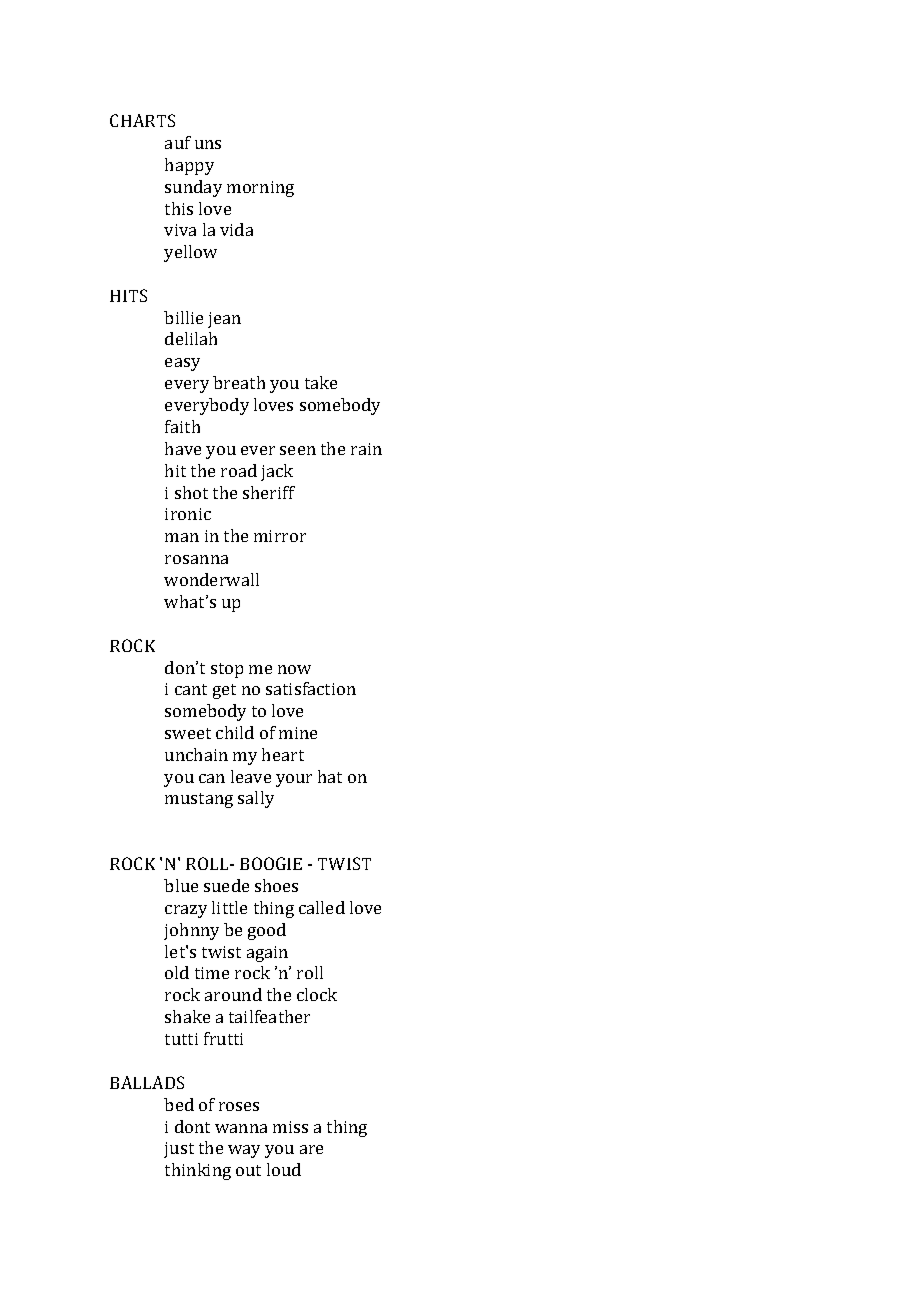 The image size is (924, 1308). What do you see at coordinates (179, 1150) in the image?
I see `just` at bounding box center [179, 1150].
